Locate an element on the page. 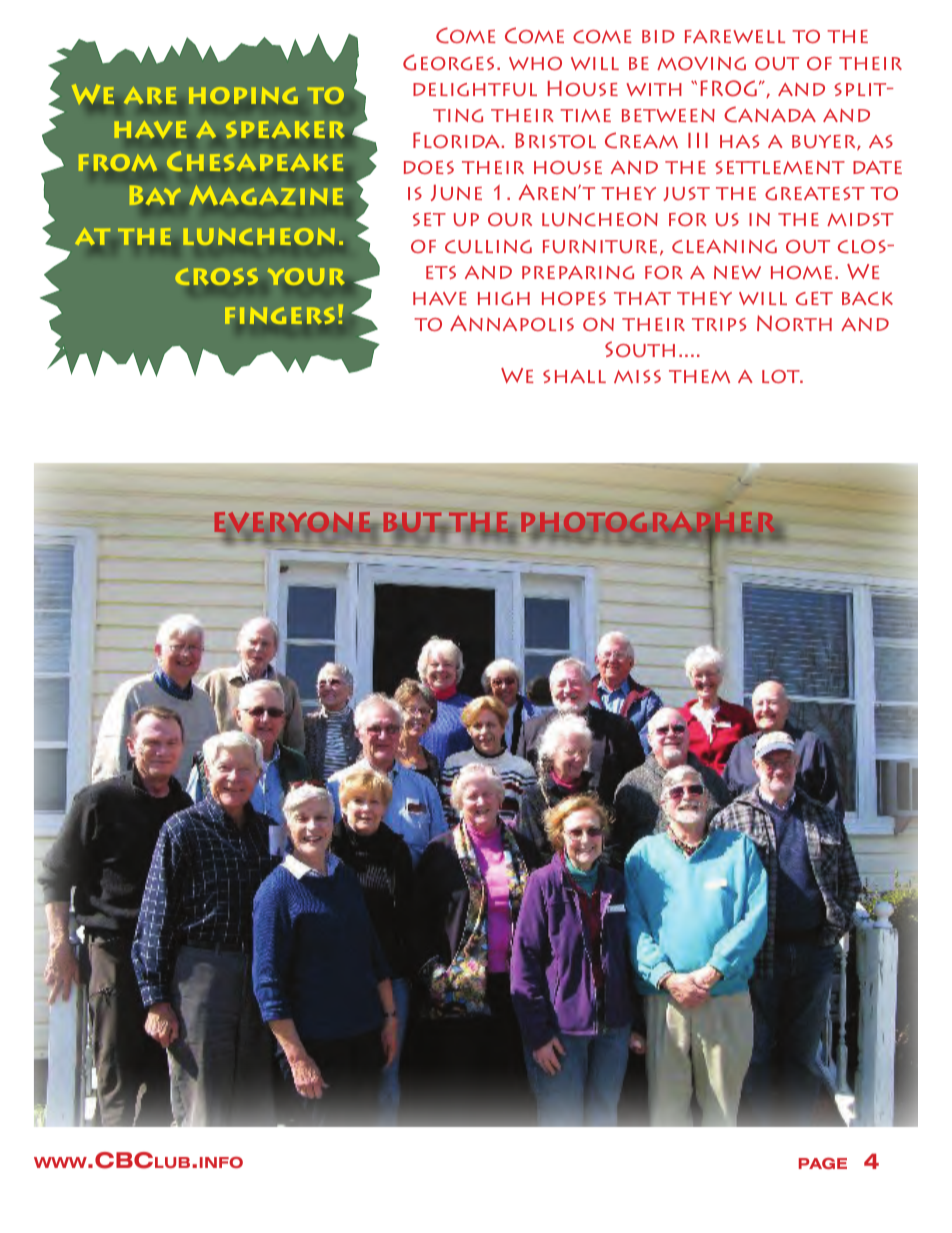  get is located at coordinates (814, 298).
